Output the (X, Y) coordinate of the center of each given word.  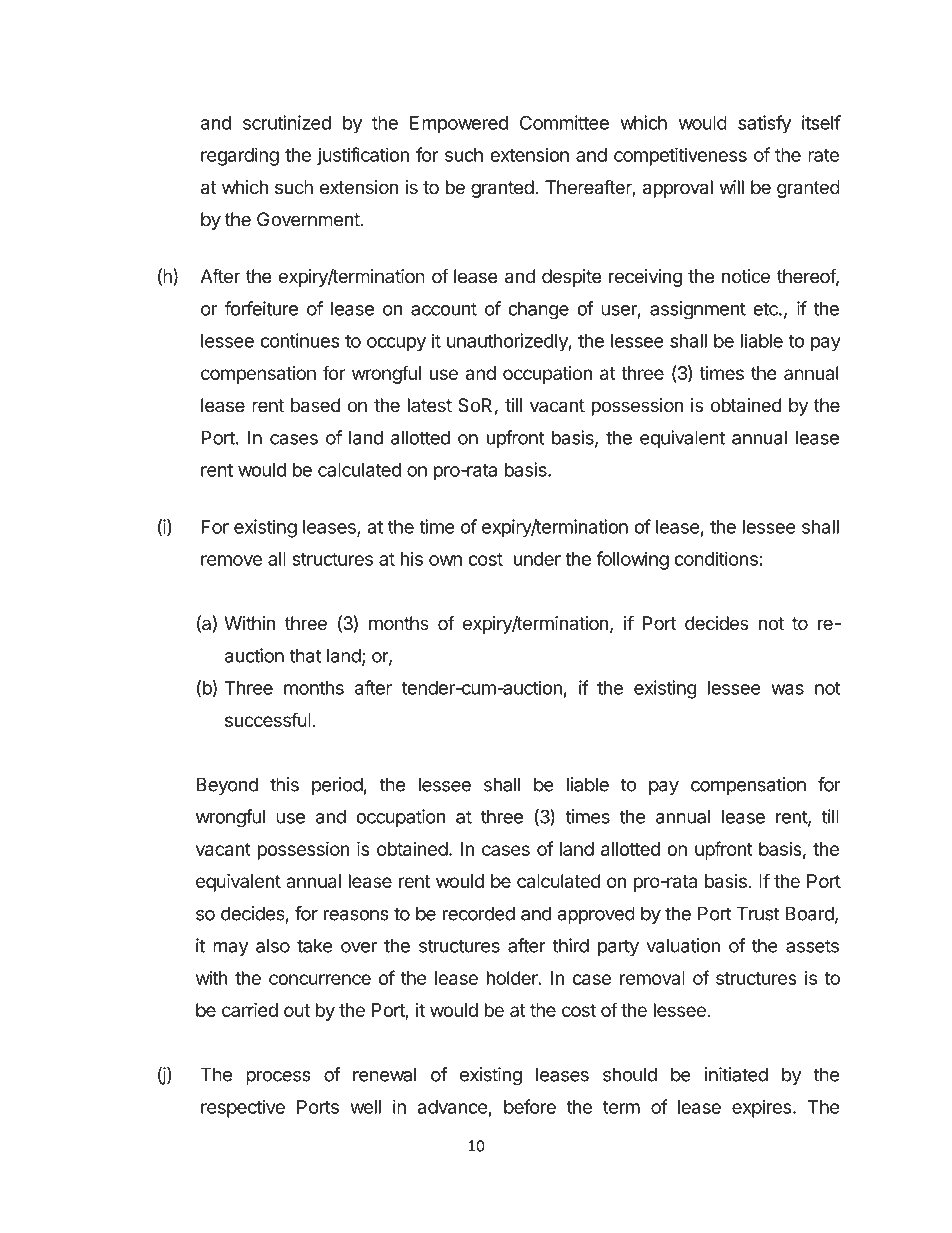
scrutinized (287, 122)
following (632, 560)
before (530, 1106)
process (278, 1078)
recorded (479, 913)
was (787, 689)
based (315, 405)
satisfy (764, 124)
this (284, 784)
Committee (564, 122)
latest (430, 405)
